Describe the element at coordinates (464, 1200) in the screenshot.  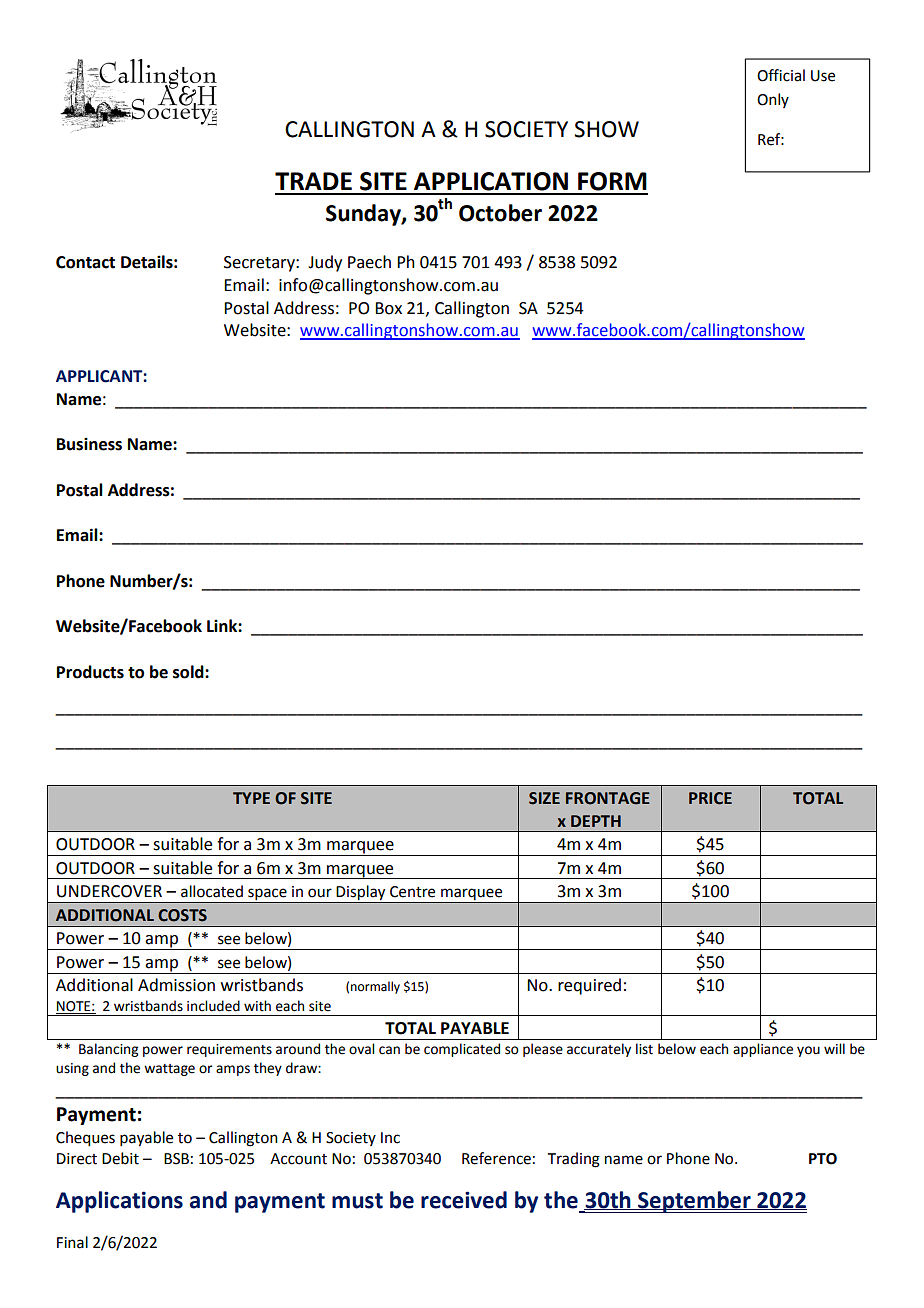
I see `received` at that location.
